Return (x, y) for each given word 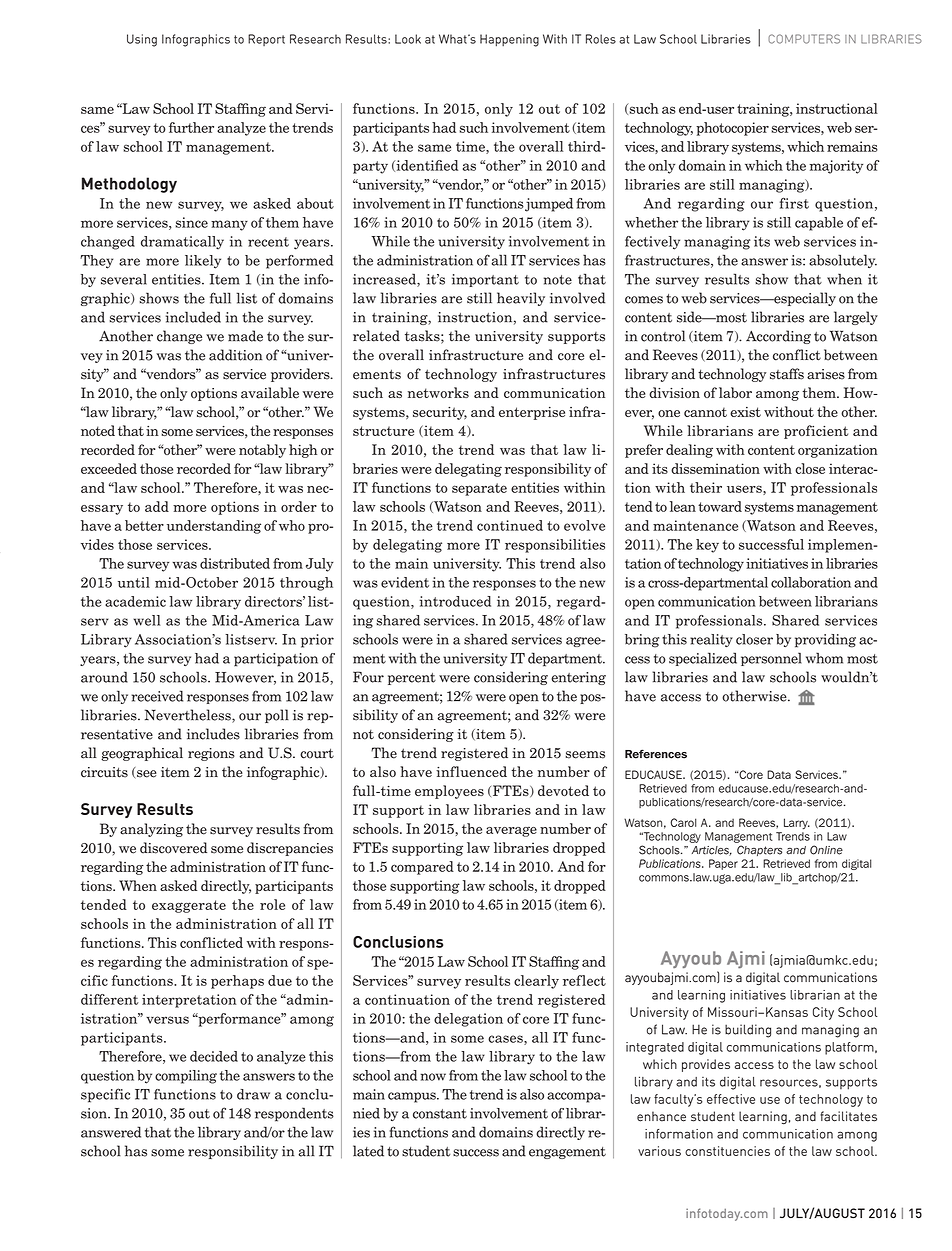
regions (211, 754)
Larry (797, 823)
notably (262, 451)
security (440, 413)
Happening (509, 40)
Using (142, 40)
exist (745, 412)
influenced (471, 771)
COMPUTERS (804, 39)
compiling (186, 1077)
